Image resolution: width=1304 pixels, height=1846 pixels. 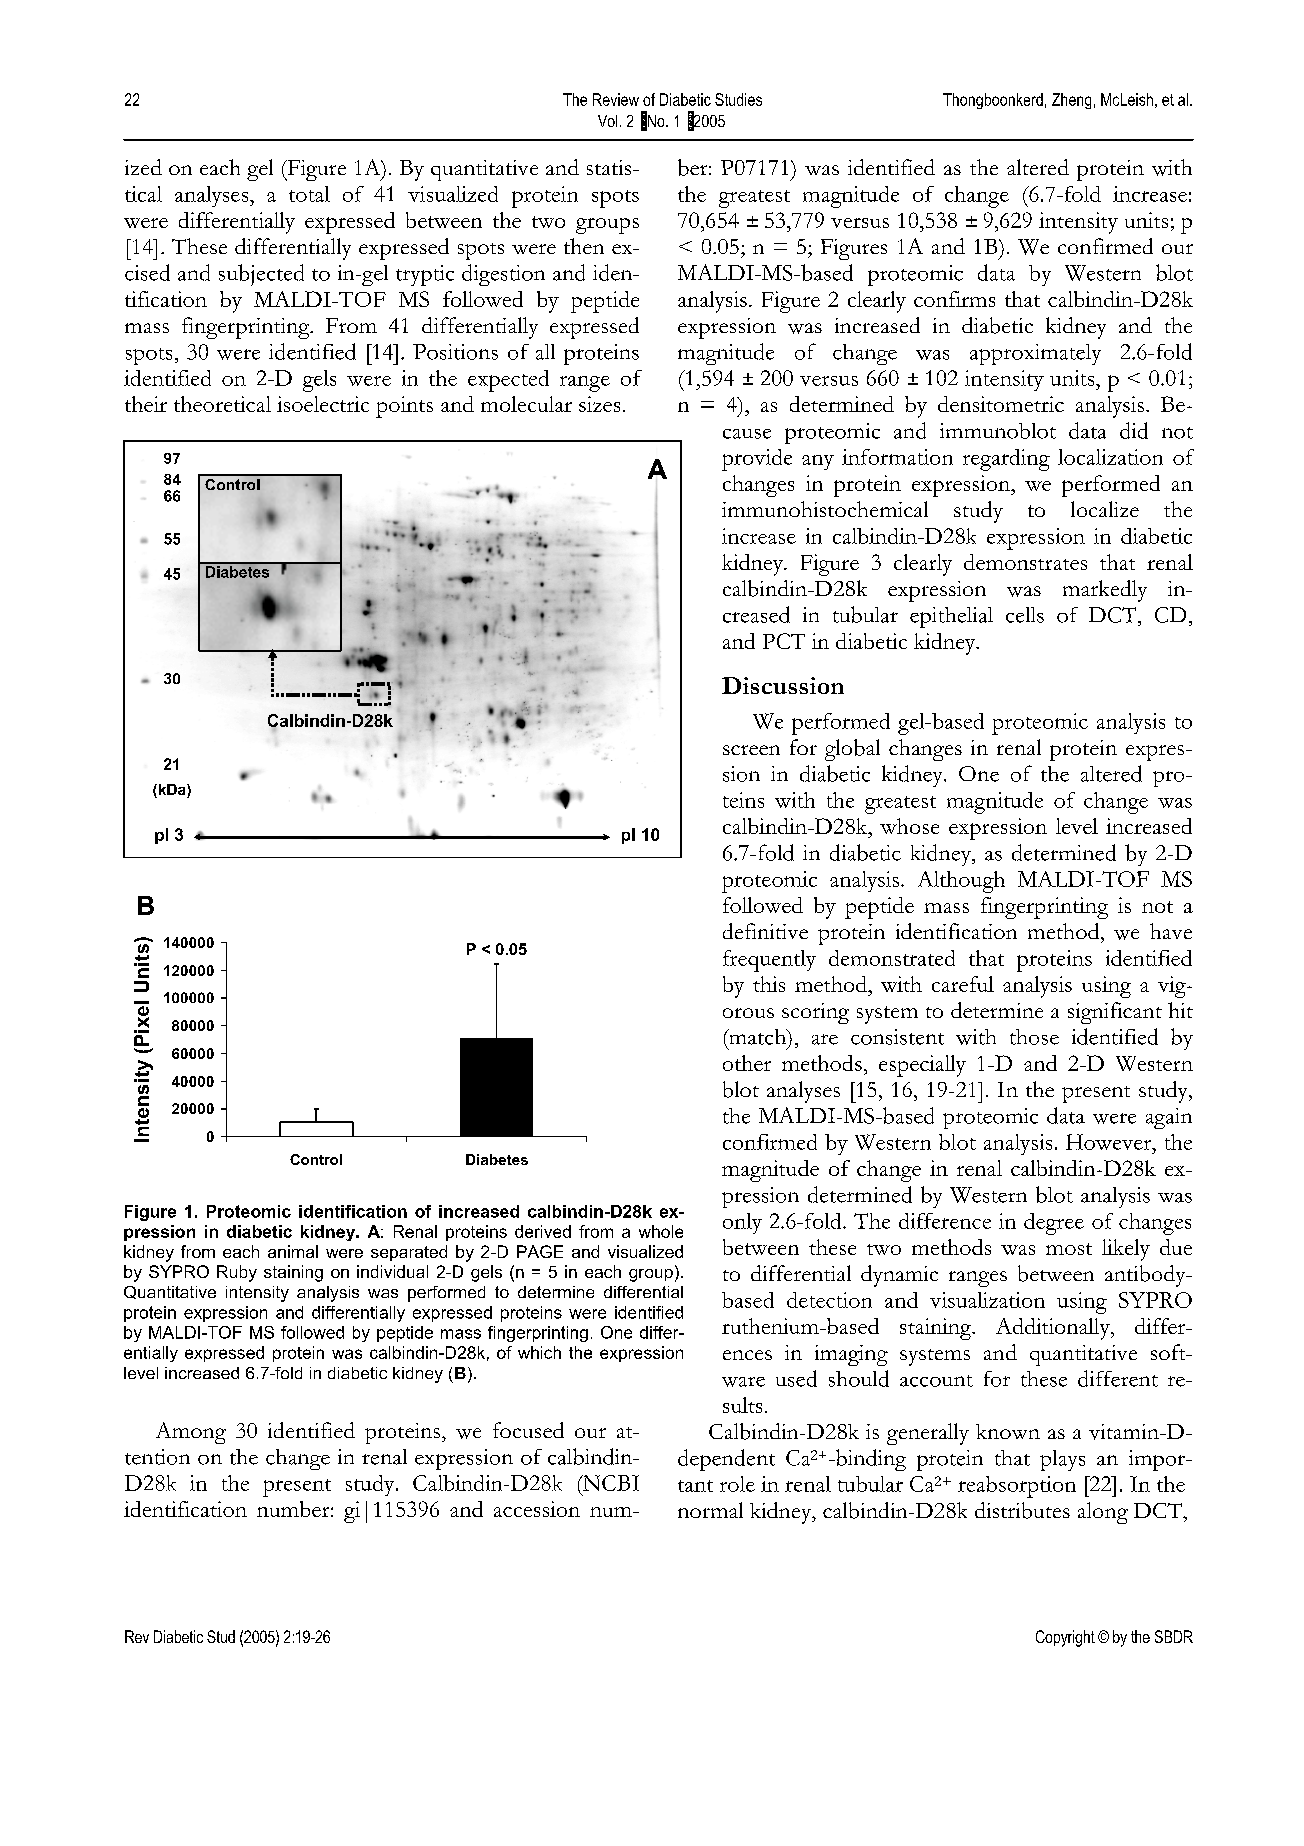 What do you see at coordinates (710, 1510) in the screenshot?
I see `normal` at bounding box center [710, 1510].
